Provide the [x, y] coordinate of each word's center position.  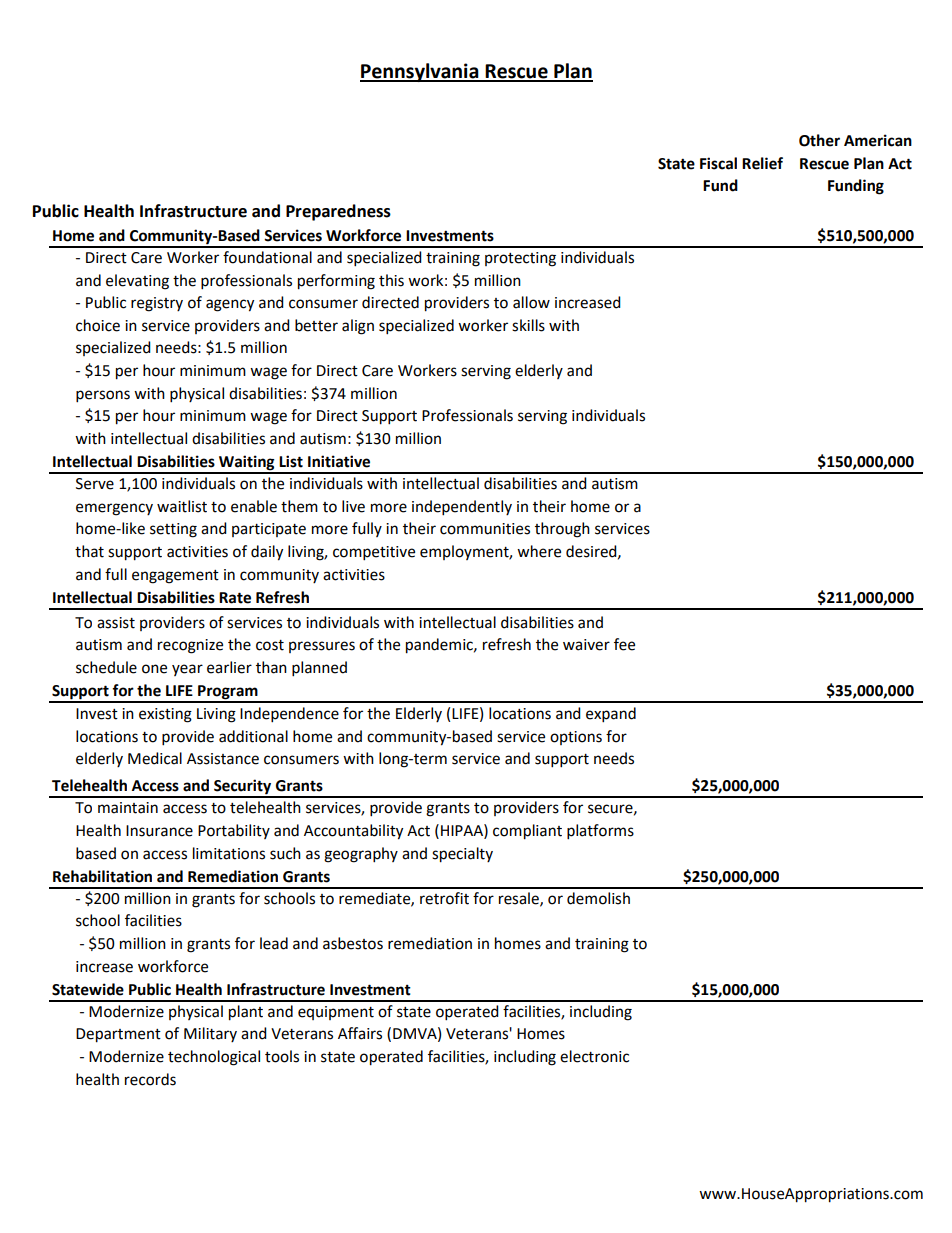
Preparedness [338, 212]
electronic [594, 1056]
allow [531, 302]
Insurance [159, 831]
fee [624, 644]
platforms [600, 832]
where [539, 551]
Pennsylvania [420, 72]
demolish [598, 898]
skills [528, 325]
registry [157, 304]
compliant [527, 832]
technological [214, 1058]
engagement [175, 577]
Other [819, 140]
